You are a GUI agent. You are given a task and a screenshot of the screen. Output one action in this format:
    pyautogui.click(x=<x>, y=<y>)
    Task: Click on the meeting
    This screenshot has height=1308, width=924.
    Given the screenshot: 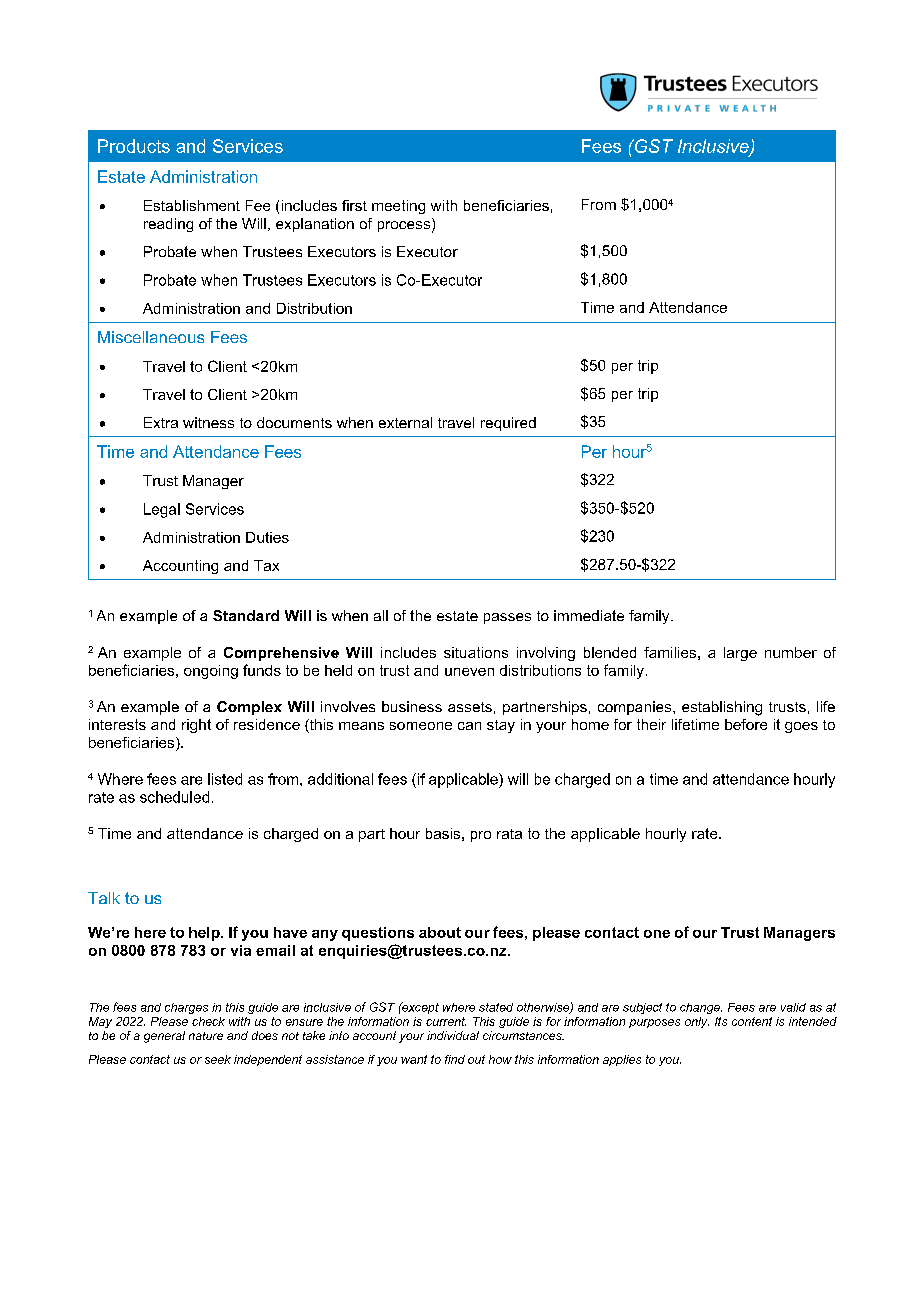 What is the action you would take?
    pyautogui.click(x=398, y=207)
